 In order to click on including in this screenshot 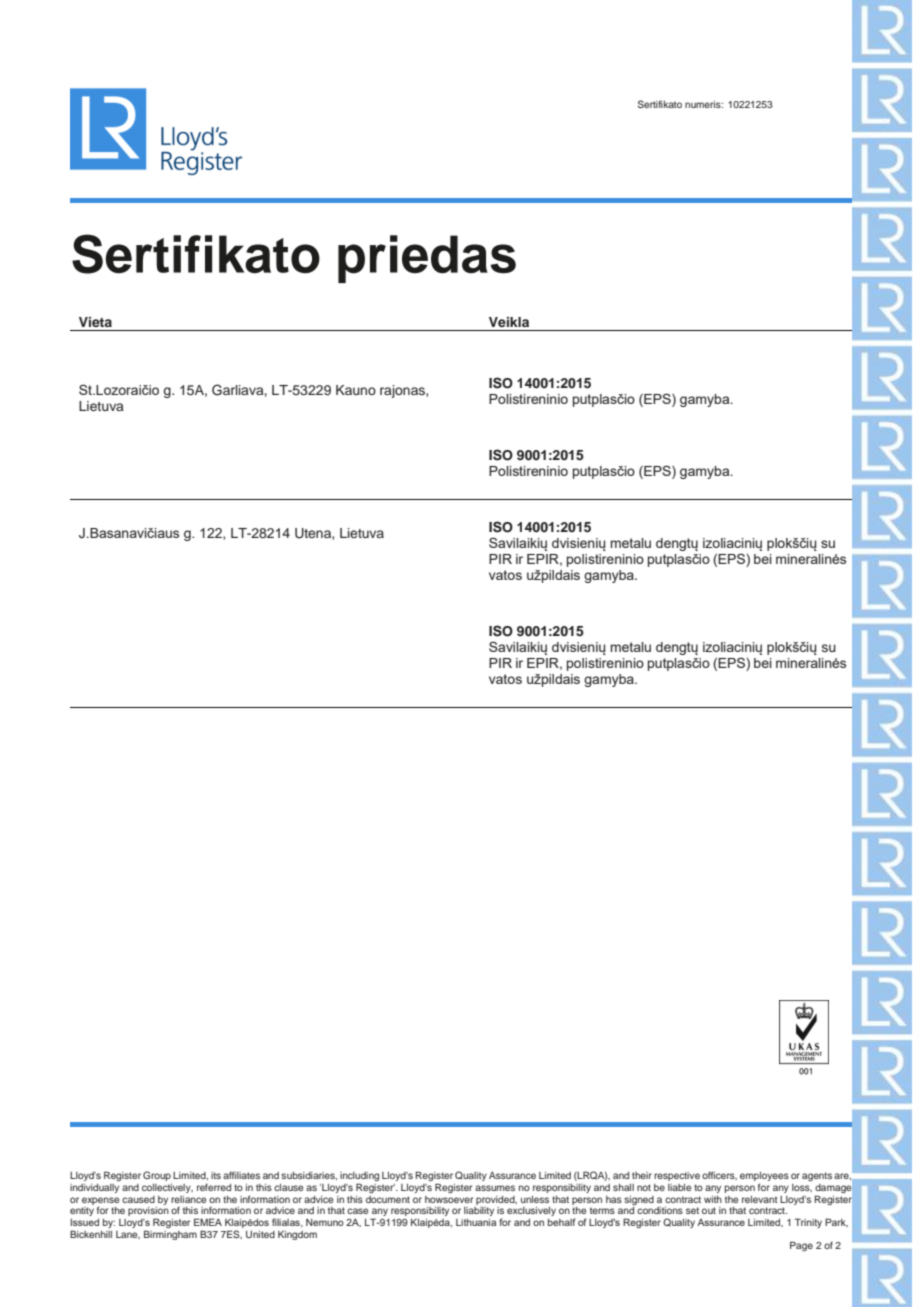, I will do `click(359, 1178)`.
